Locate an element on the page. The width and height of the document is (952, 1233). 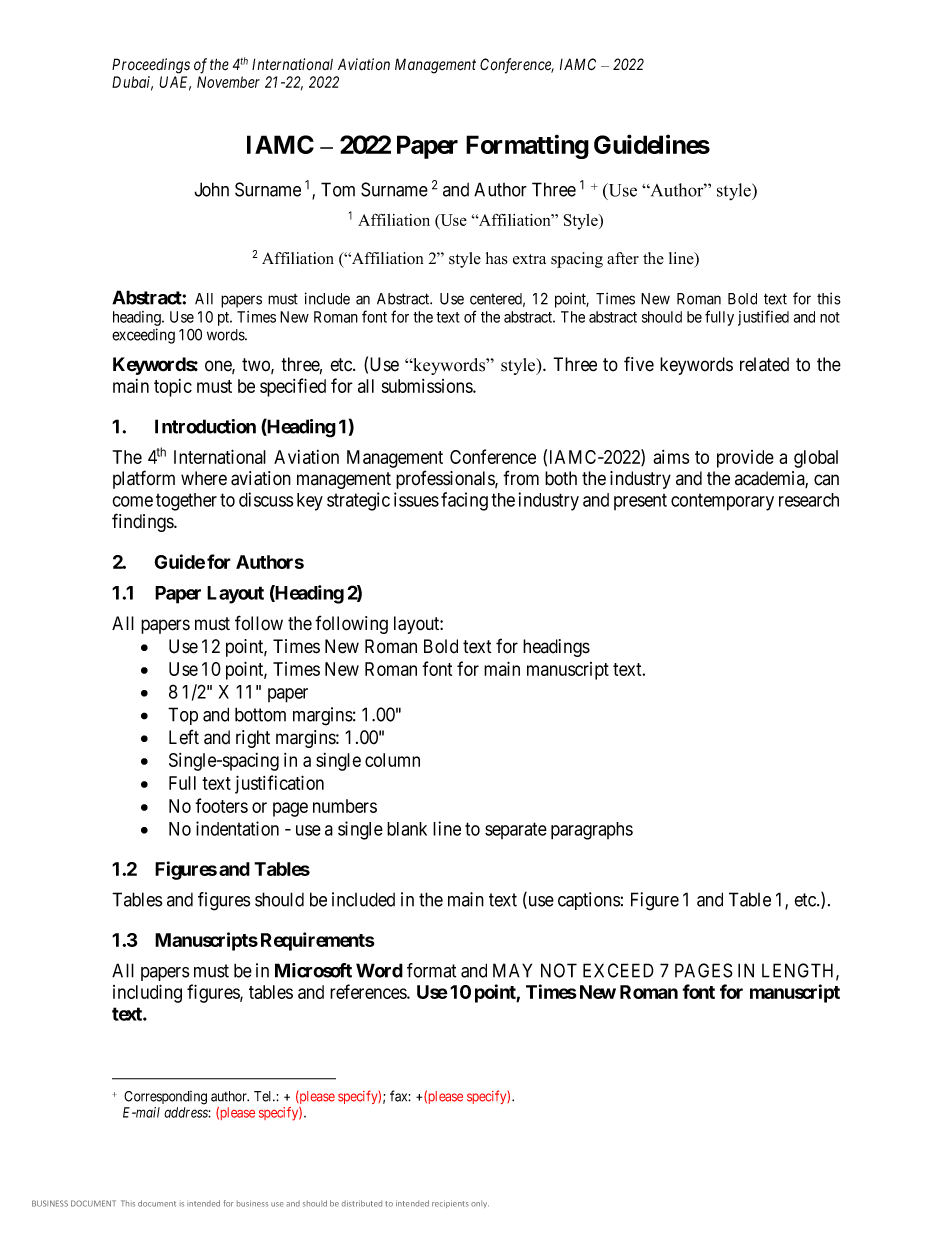
MAY is located at coordinates (512, 970).
